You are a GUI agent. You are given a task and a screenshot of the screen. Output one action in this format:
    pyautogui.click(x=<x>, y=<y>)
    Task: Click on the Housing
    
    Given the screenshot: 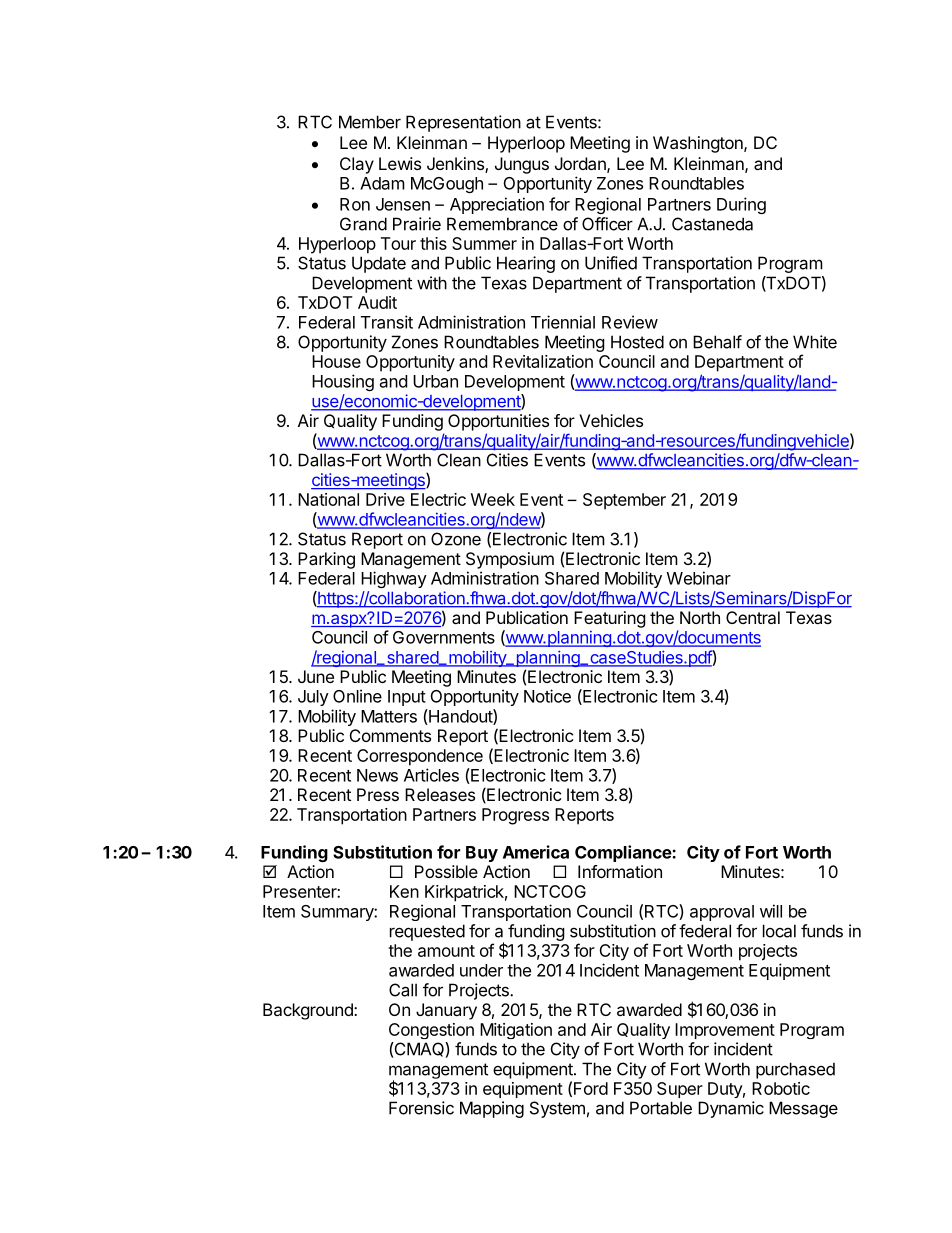 What is the action you would take?
    pyautogui.click(x=343, y=382)
